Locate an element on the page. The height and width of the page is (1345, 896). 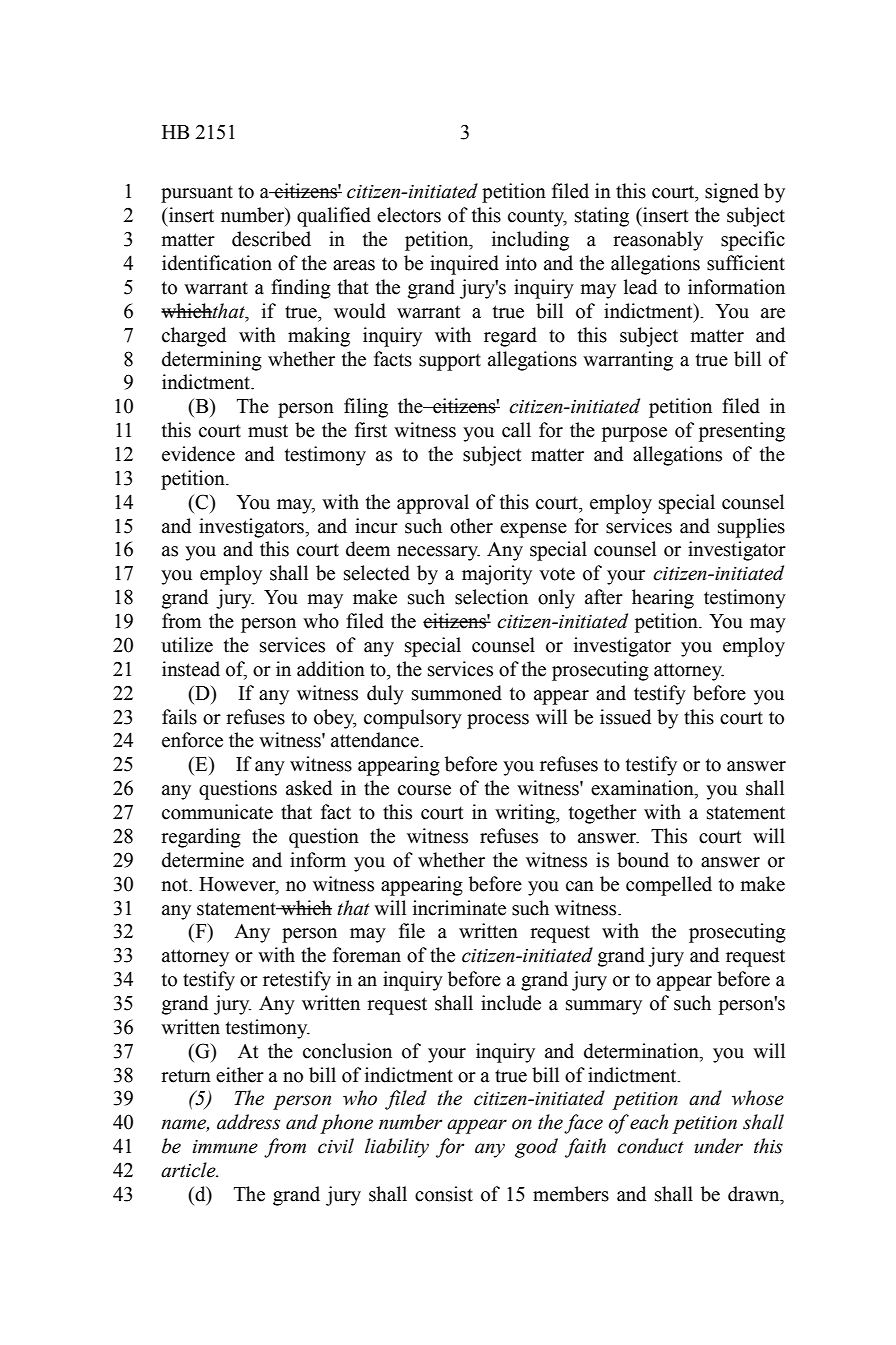
incriminate is located at coordinates (459, 908).
